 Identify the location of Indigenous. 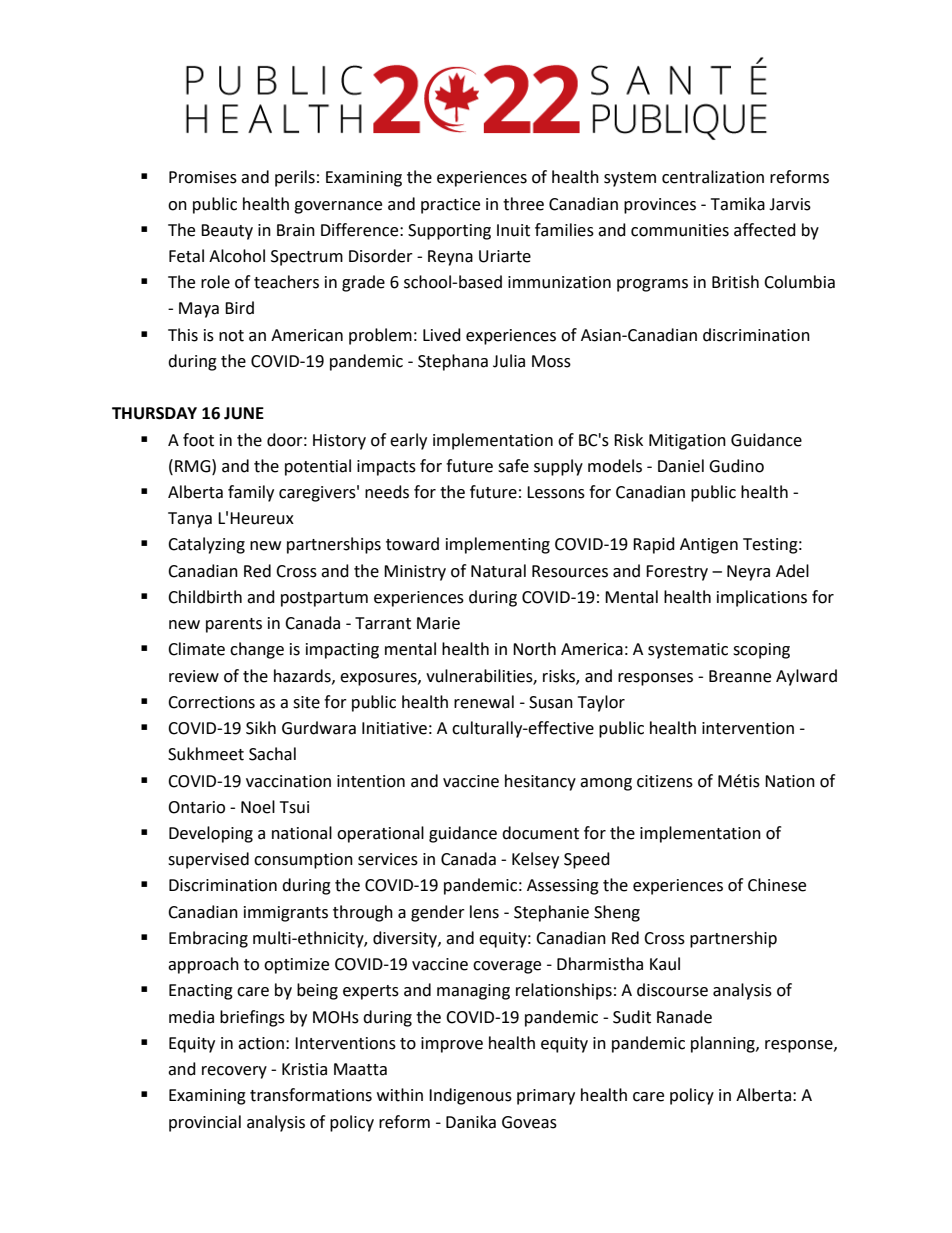
(470, 1096).
